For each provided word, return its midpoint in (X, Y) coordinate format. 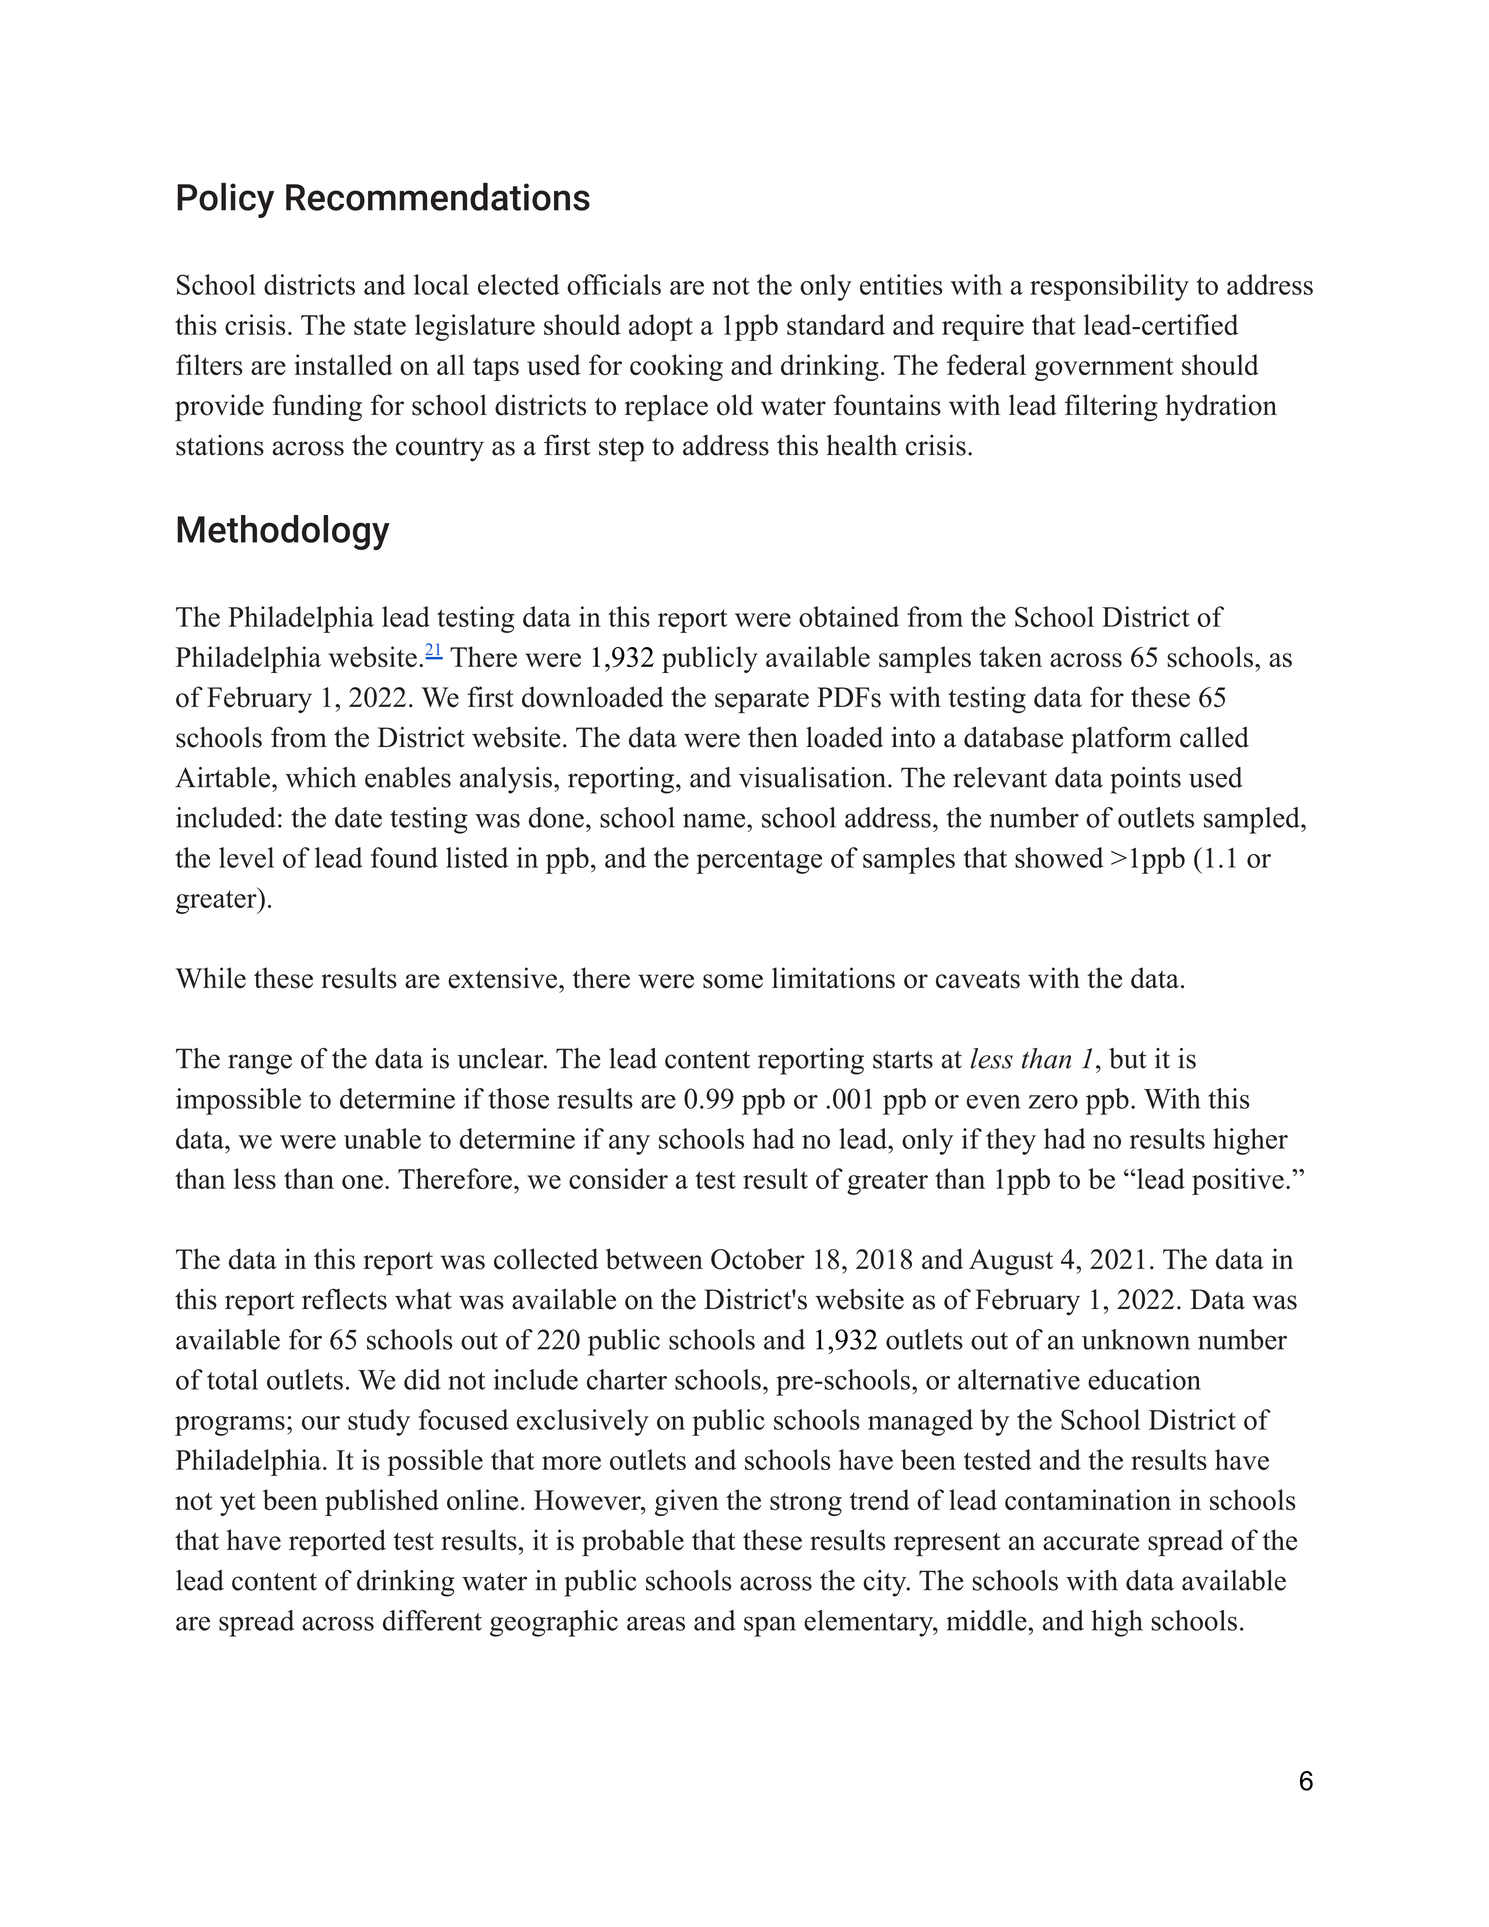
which (320, 777)
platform (1121, 740)
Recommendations (438, 197)
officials (614, 284)
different (432, 1620)
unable (382, 1138)
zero (1053, 1102)
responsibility (1109, 287)
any (629, 1145)
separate (762, 702)
